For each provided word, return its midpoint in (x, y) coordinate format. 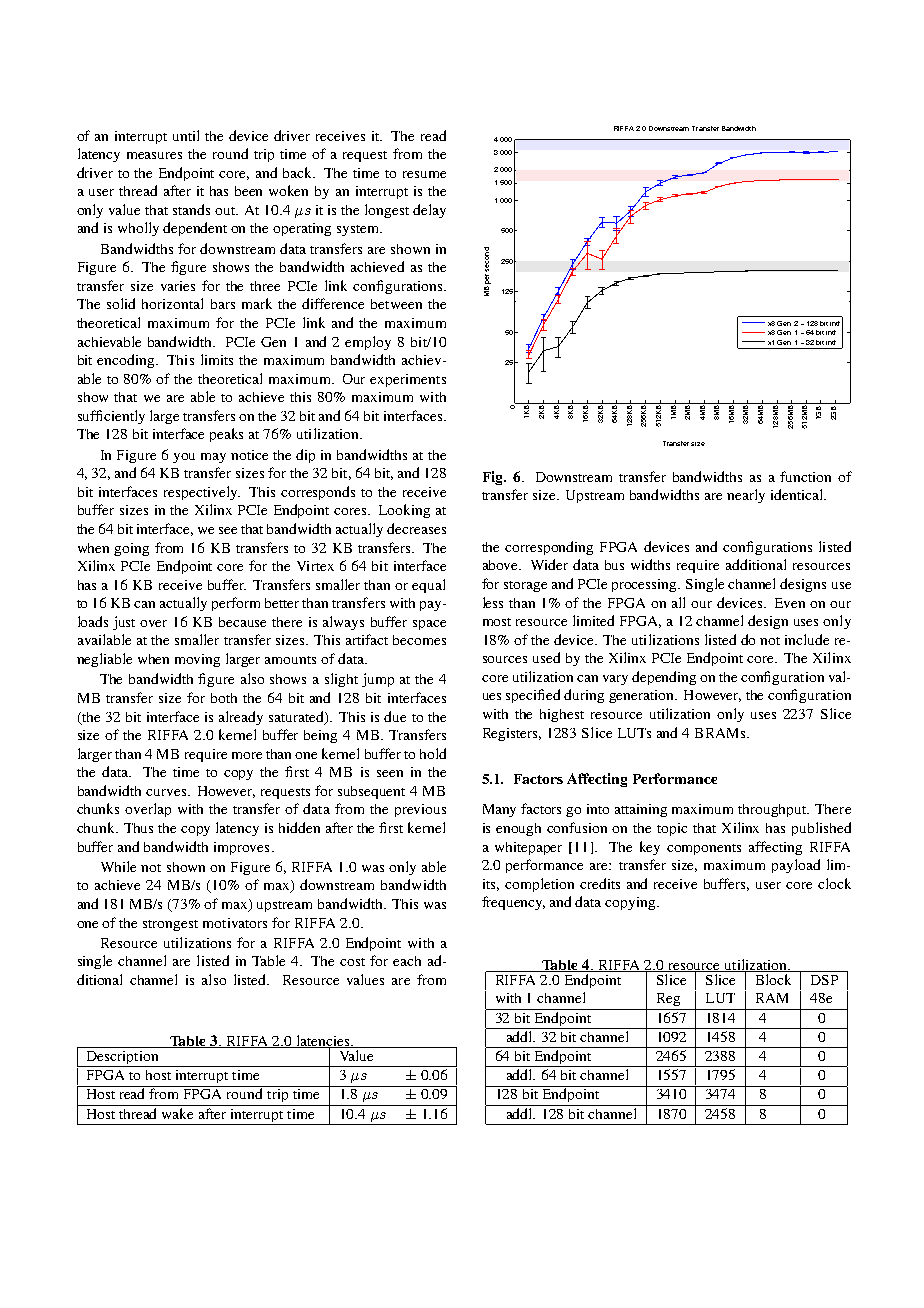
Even (790, 603)
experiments (408, 380)
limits (217, 359)
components (704, 849)
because (242, 622)
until (186, 135)
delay (429, 211)
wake (177, 1113)
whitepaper (528, 848)
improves (241, 848)
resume (424, 174)
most (497, 622)
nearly (746, 496)
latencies (323, 1041)
